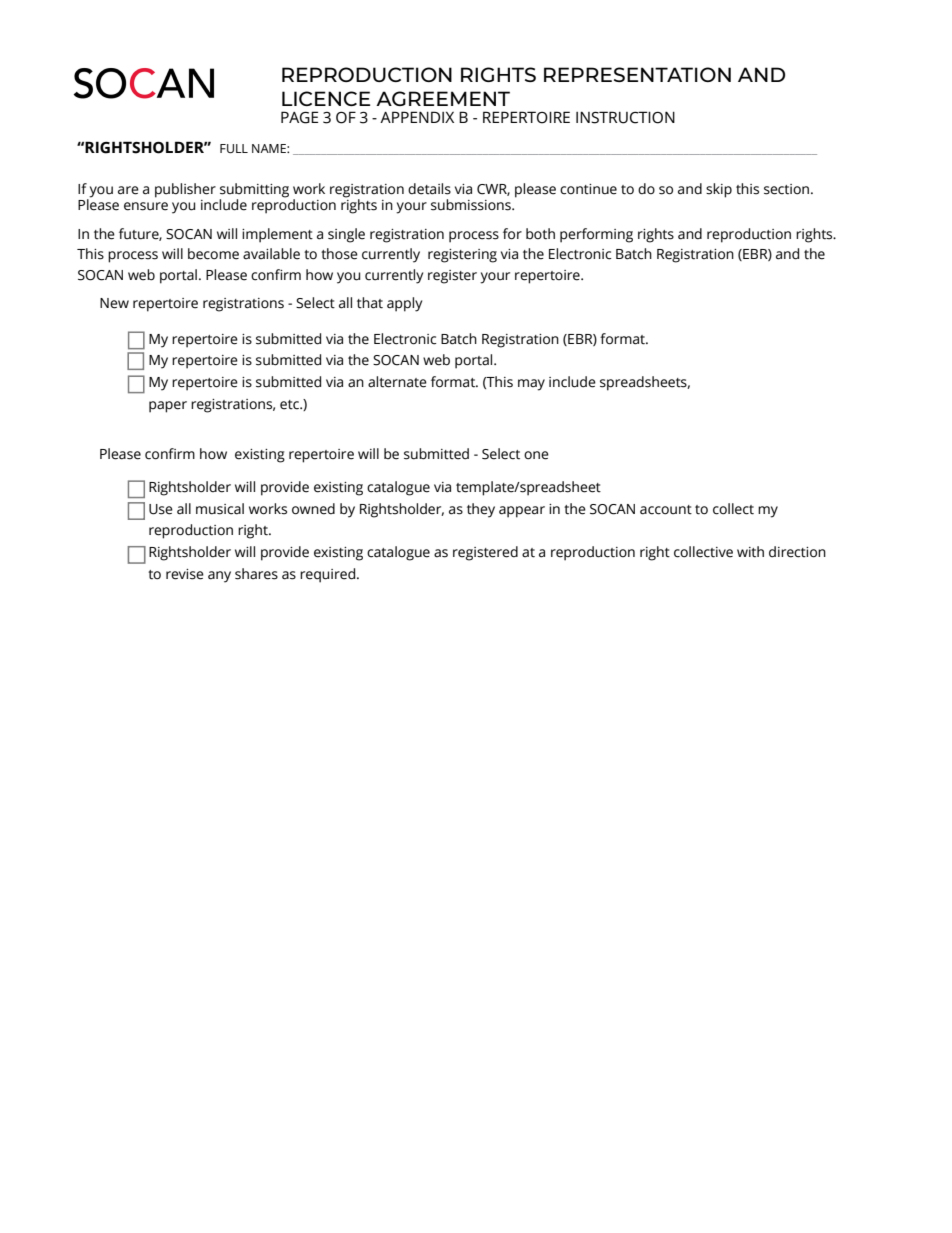 The image size is (952, 1233). I want to click on AGREEMENT, so click(443, 98).
